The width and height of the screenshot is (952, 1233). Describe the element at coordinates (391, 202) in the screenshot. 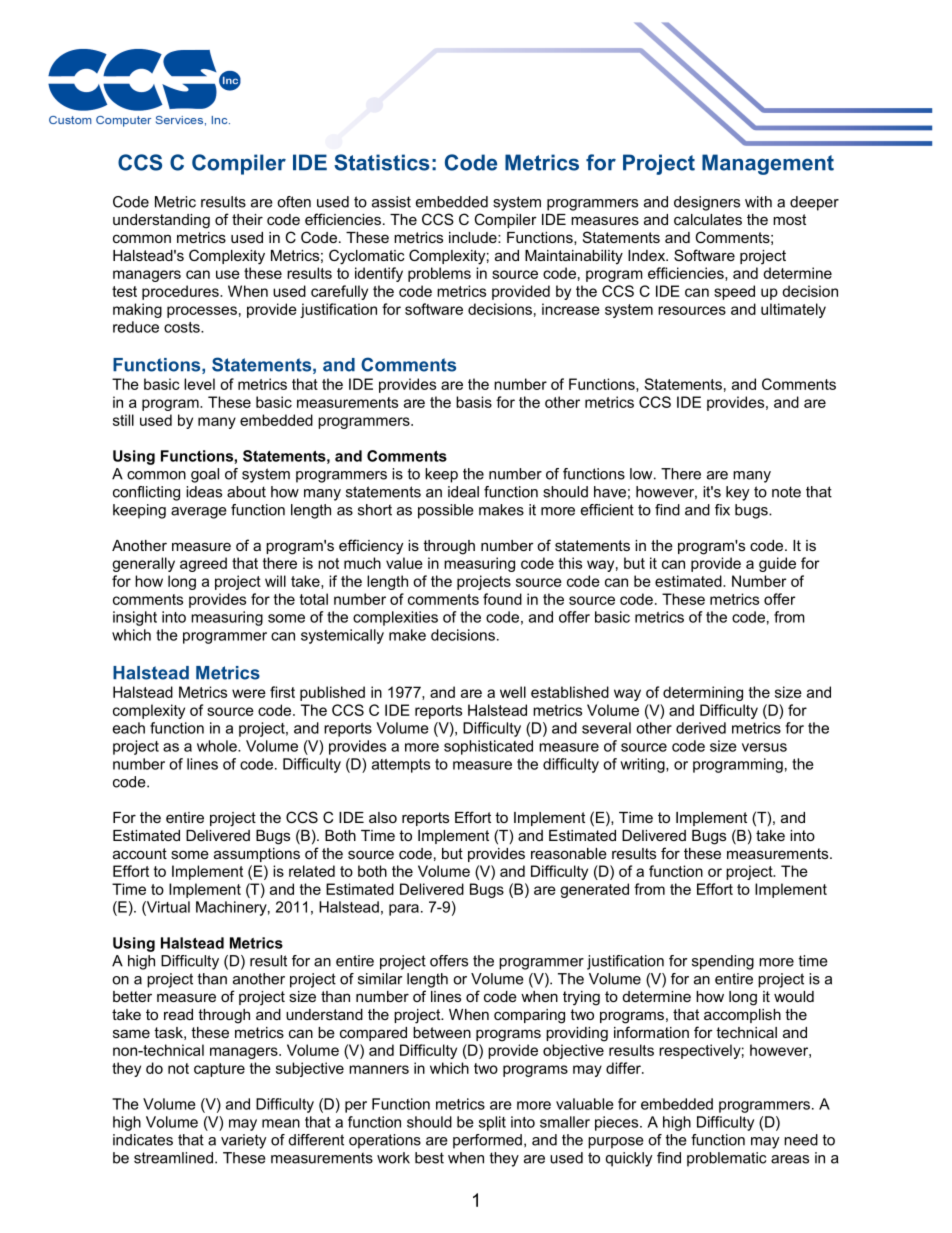

I see `assist` at that location.
